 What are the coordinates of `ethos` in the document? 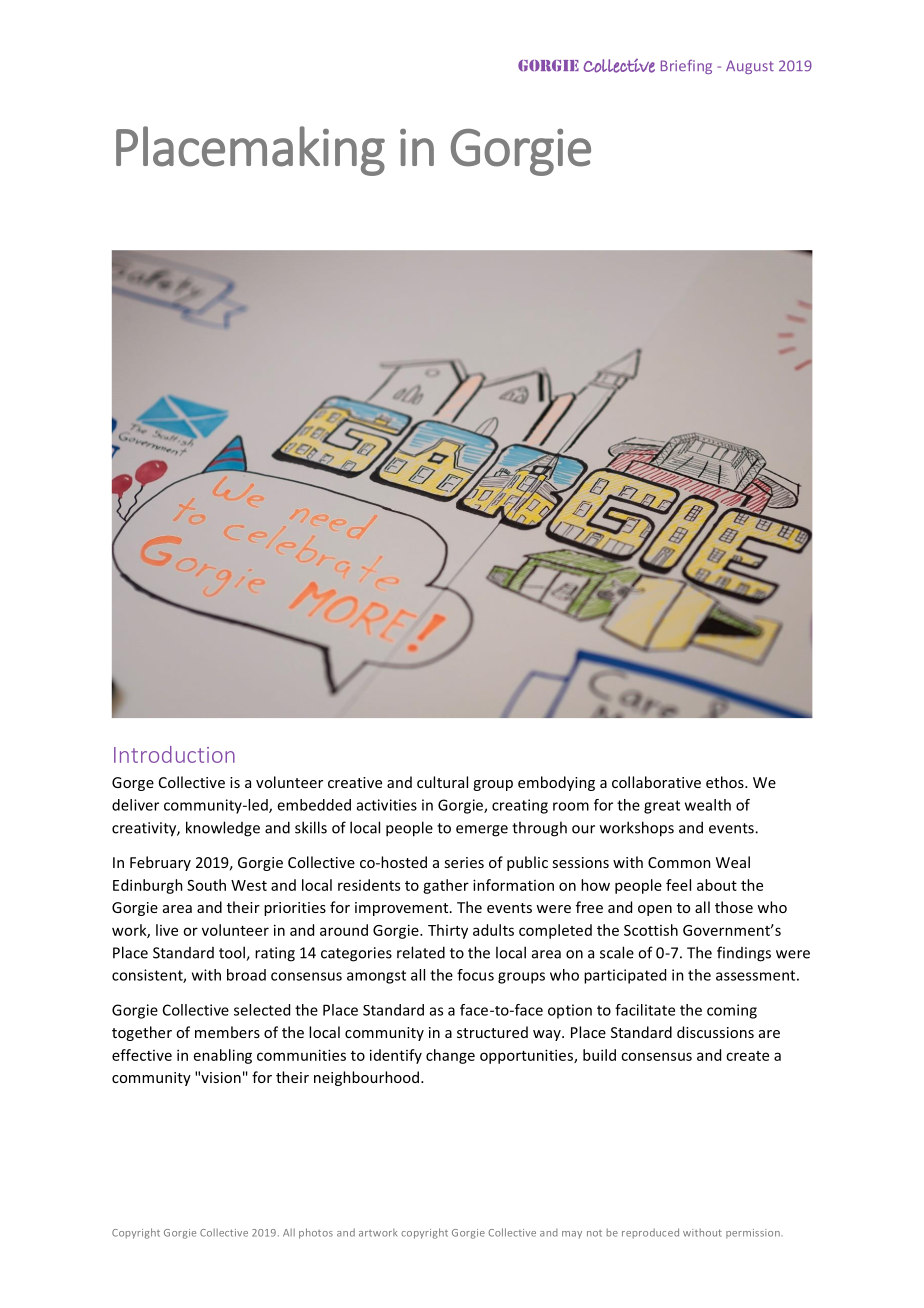 It's located at (726, 782).
